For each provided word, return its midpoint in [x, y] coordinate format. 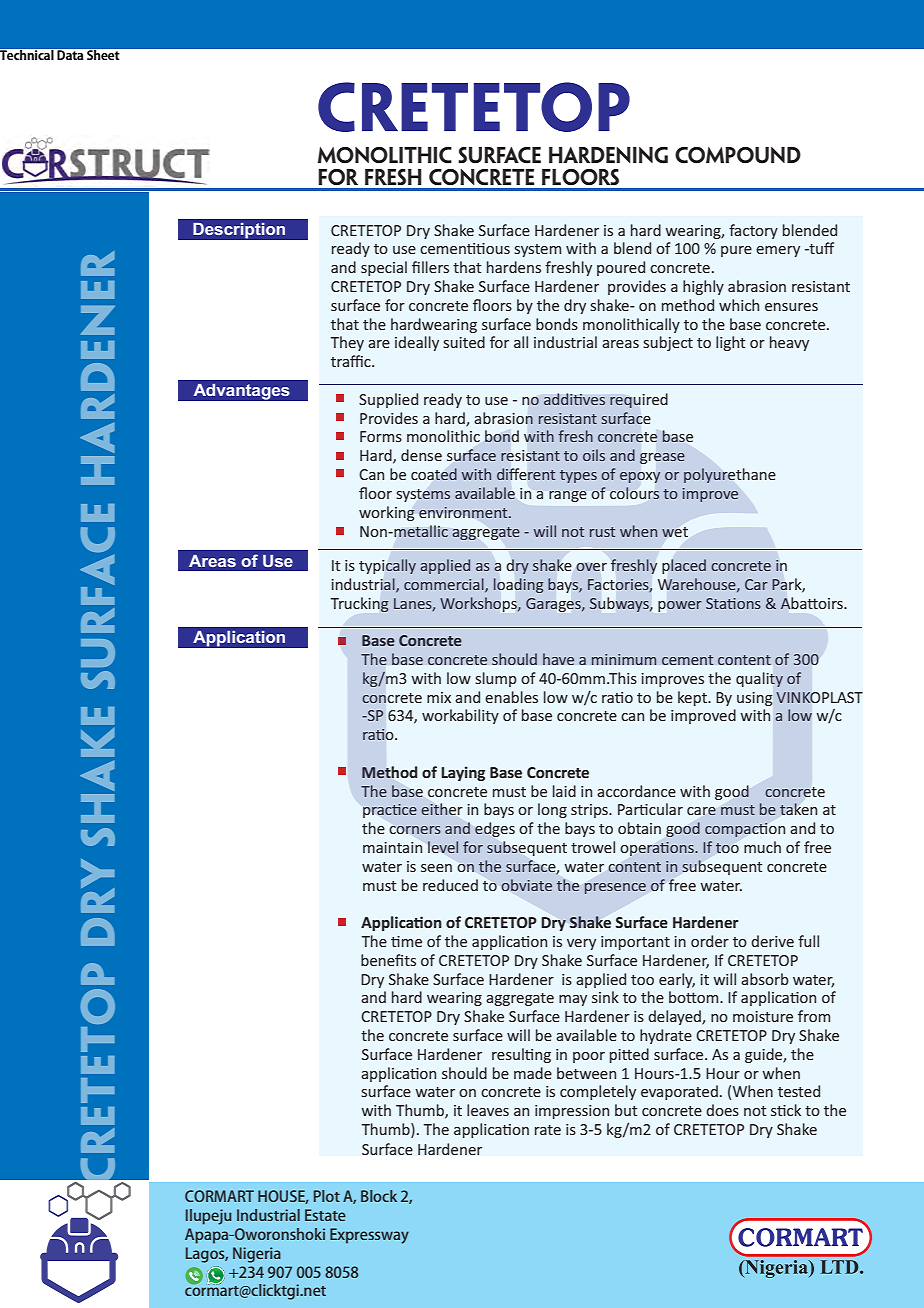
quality [759, 679]
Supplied [388, 400]
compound [738, 155]
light [731, 343]
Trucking [360, 604]
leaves [488, 1110]
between [586, 1073]
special [384, 268]
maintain [392, 847]
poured [621, 268]
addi [559, 399]
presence [615, 888]
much [762, 847]
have [558, 659]
